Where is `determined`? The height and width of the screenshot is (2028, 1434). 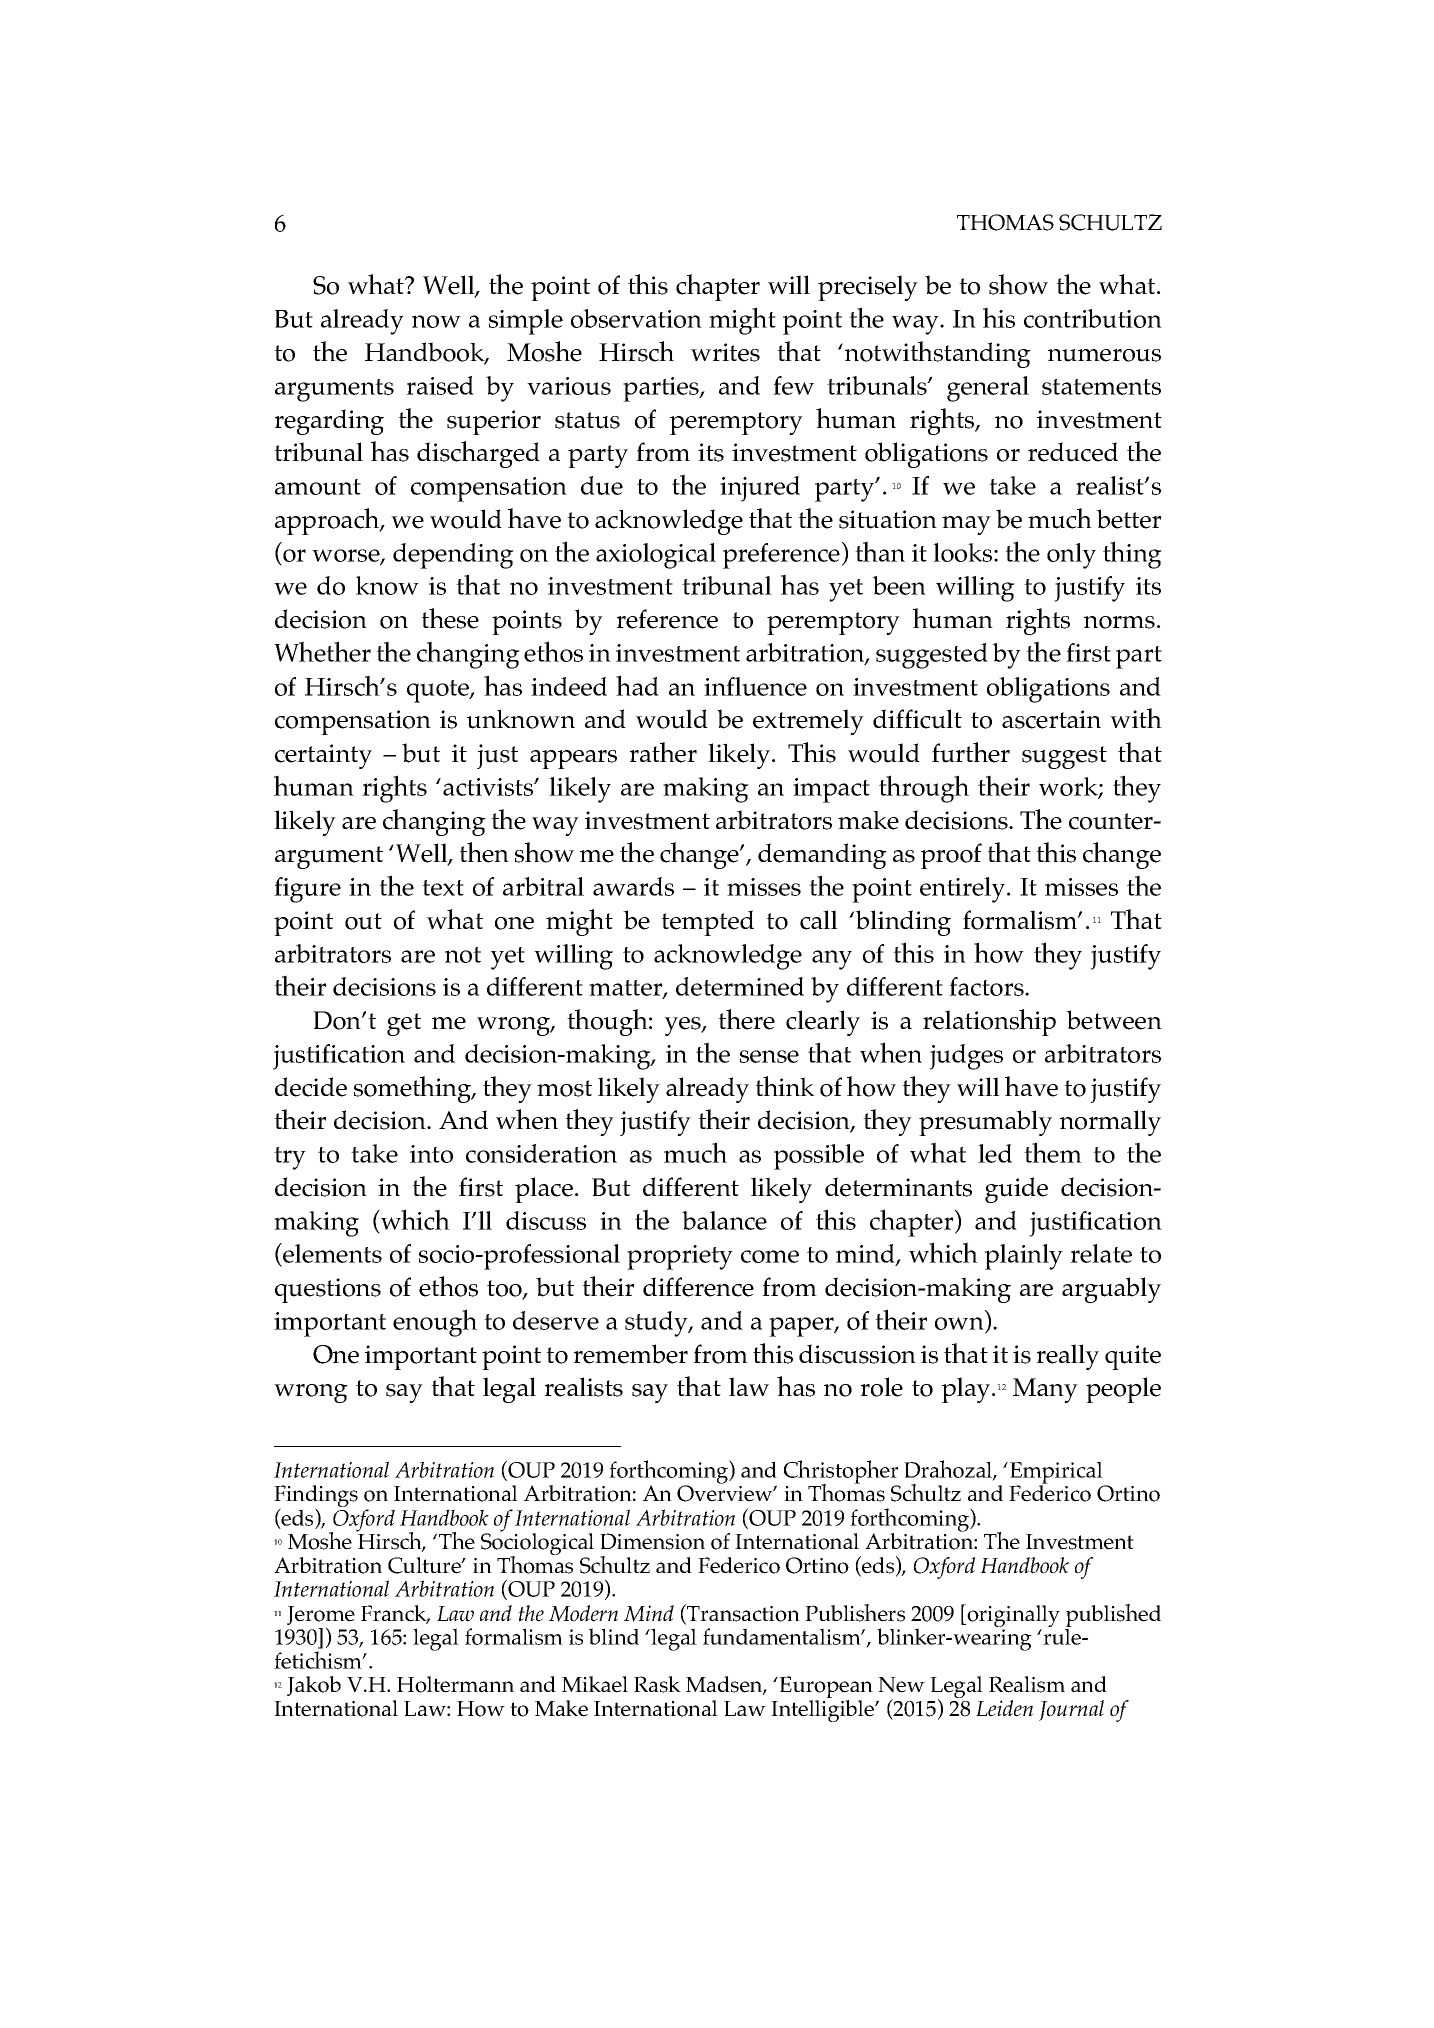 determined is located at coordinates (740, 986).
